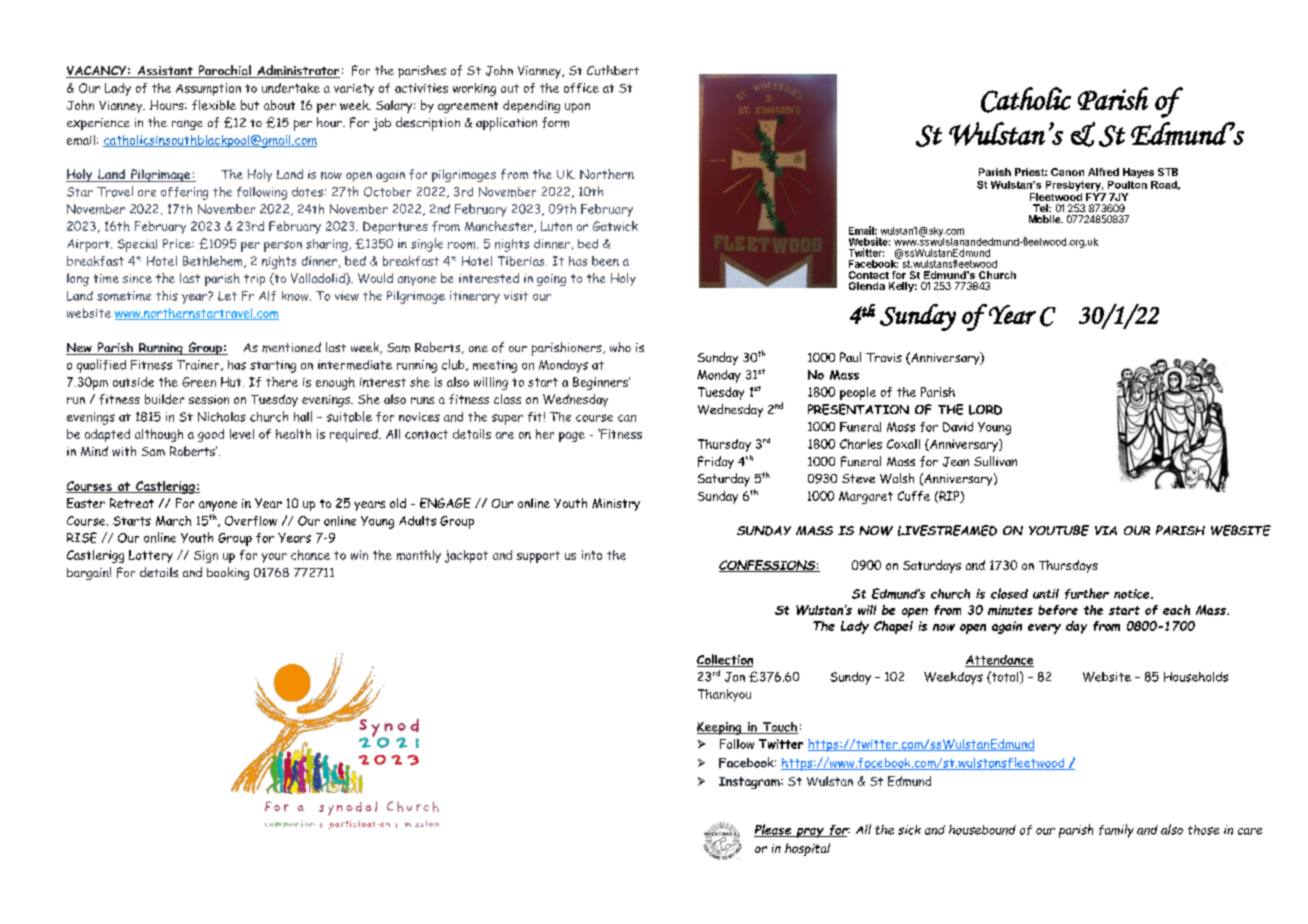  Describe the element at coordinates (810, 833) in the screenshot. I see `pray` at that location.
